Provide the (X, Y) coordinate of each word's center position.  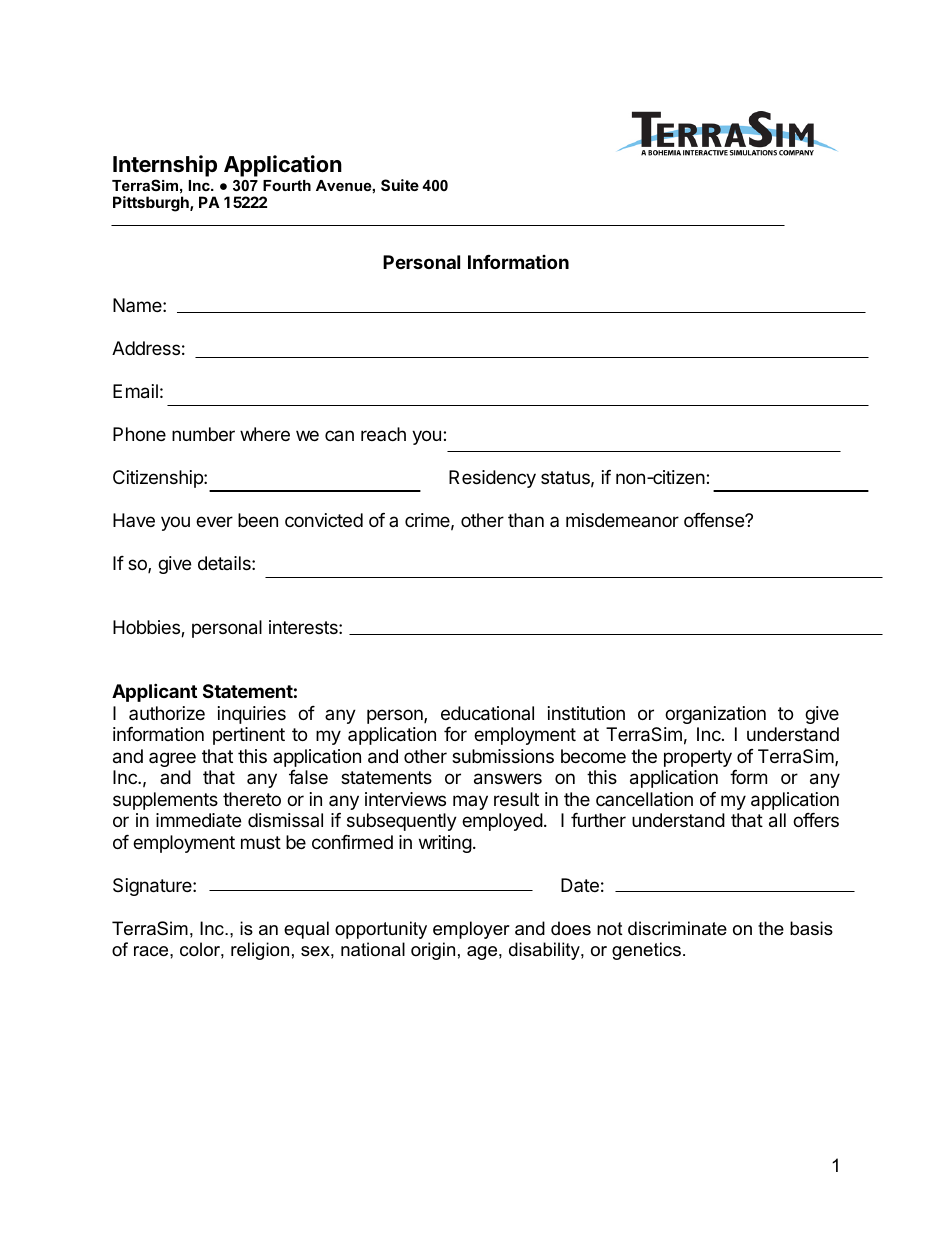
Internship (165, 166)
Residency (492, 479)
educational (487, 713)
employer (471, 930)
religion (260, 951)
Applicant (154, 692)
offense (715, 520)
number (203, 434)
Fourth (287, 185)
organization (715, 715)
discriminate (677, 928)
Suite (400, 185)
